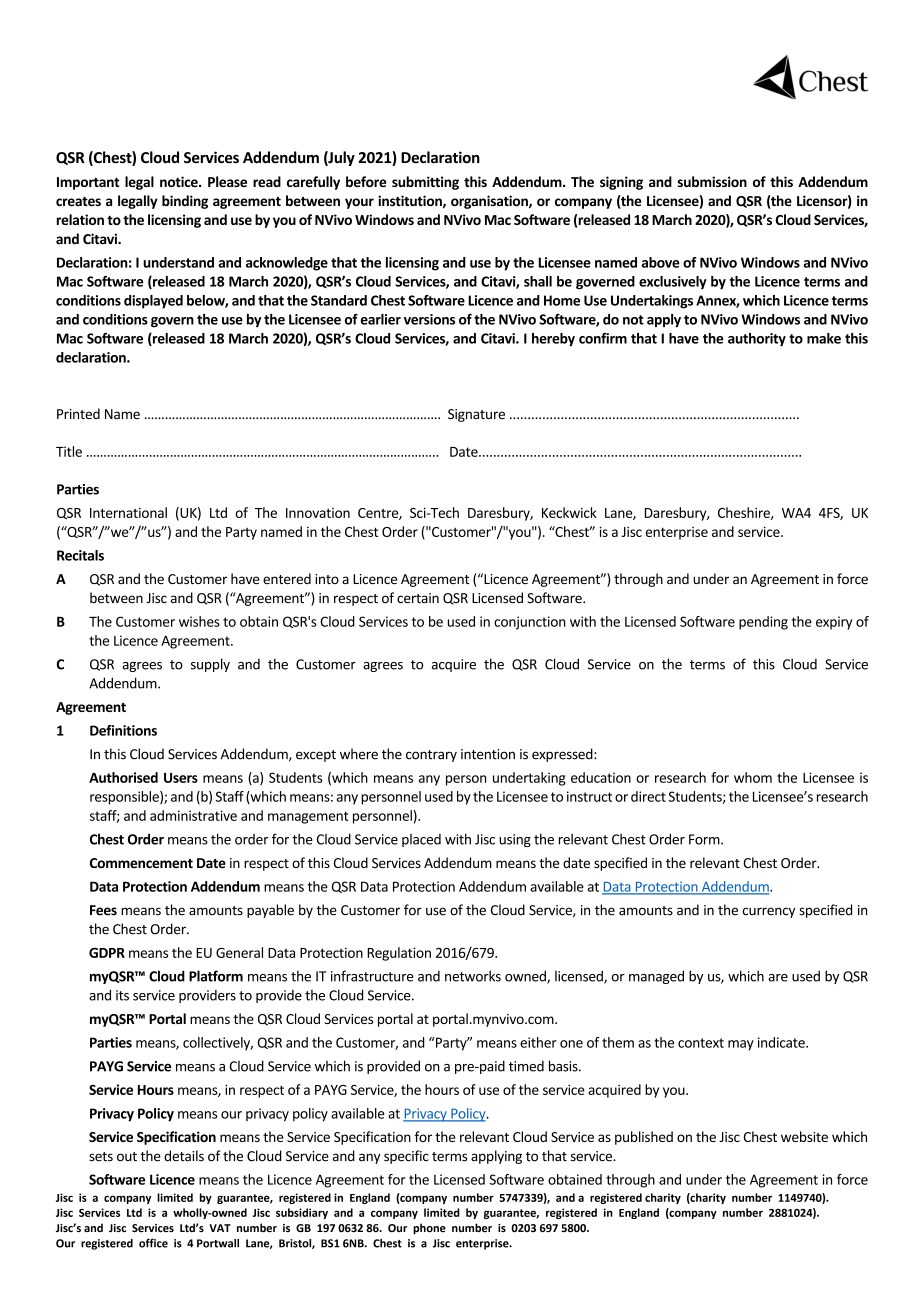  Describe the element at coordinates (185, 202) in the screenshot. I see `binding` at that location.
